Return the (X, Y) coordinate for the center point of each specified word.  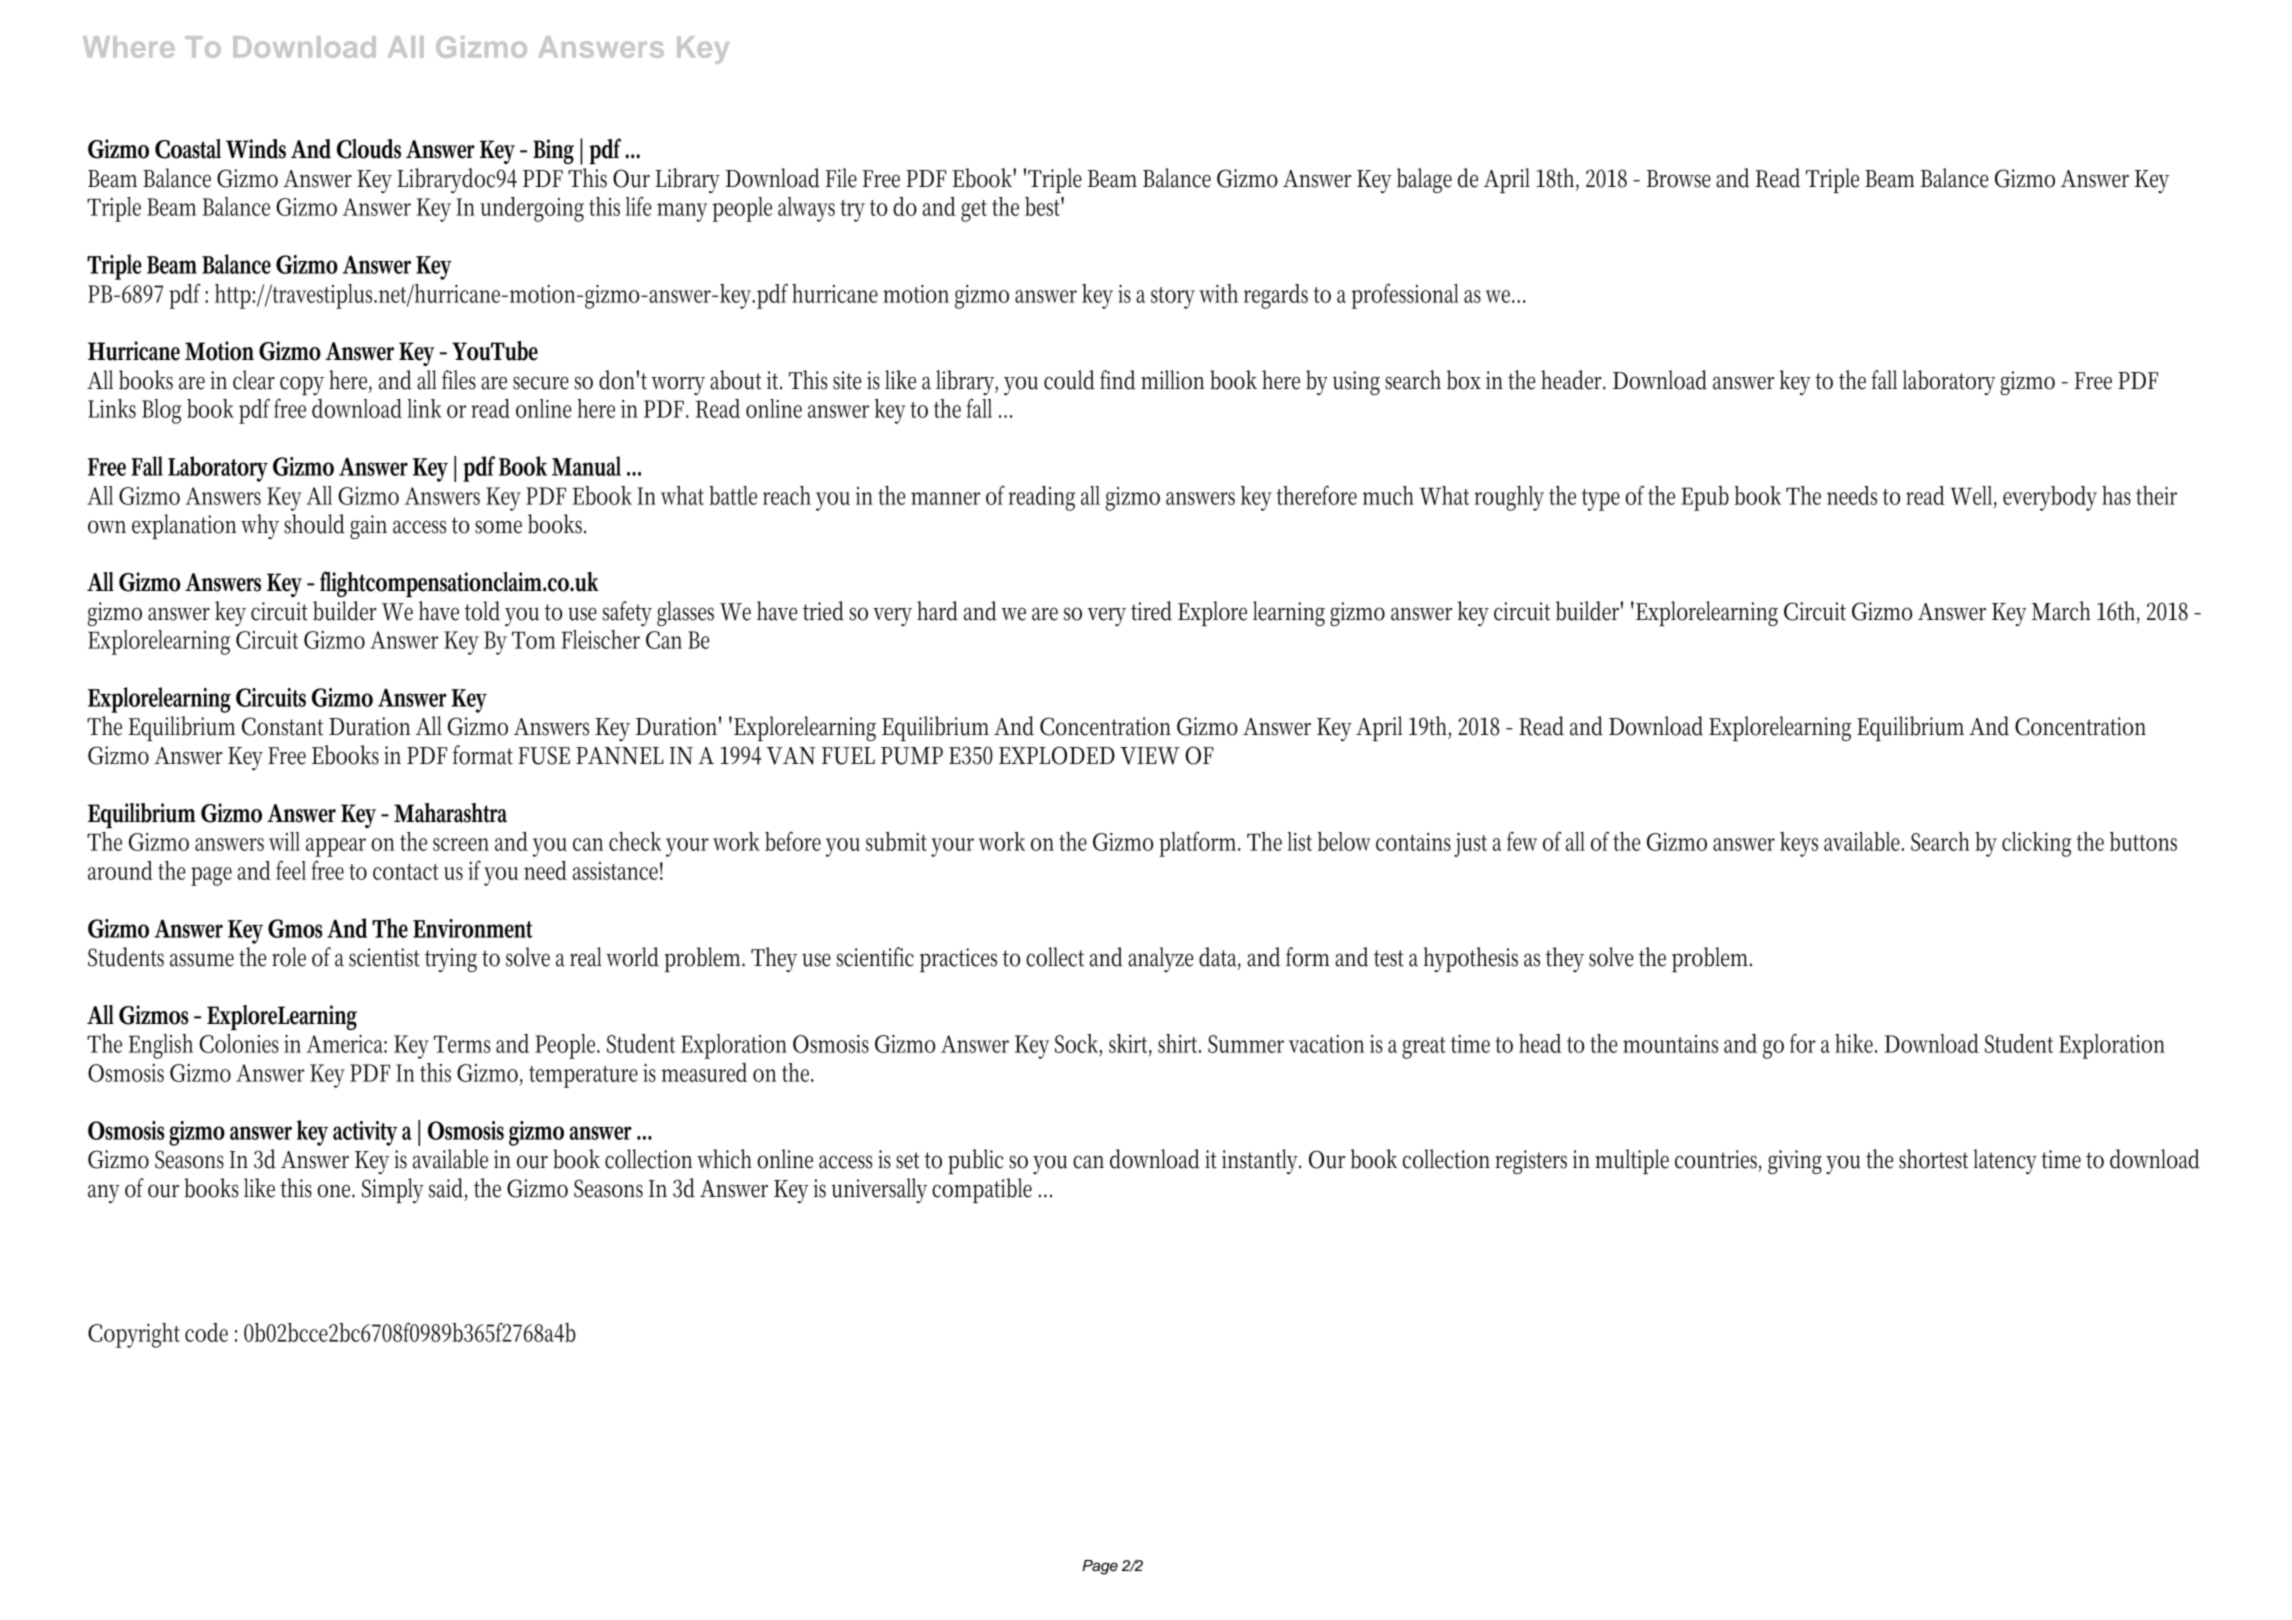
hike (1856, 1043)
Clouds (369, 149)
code (206, 1332)
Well (1973, 496)
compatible (982, 1190)
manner (945, 498)
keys (1799, 844)
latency (2005, 1161)
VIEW (1150, 756)
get (974, 211)
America (346, 1044)
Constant (282, 726)
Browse (1679, 179)
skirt (1130, 1045)
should (314, 524)
